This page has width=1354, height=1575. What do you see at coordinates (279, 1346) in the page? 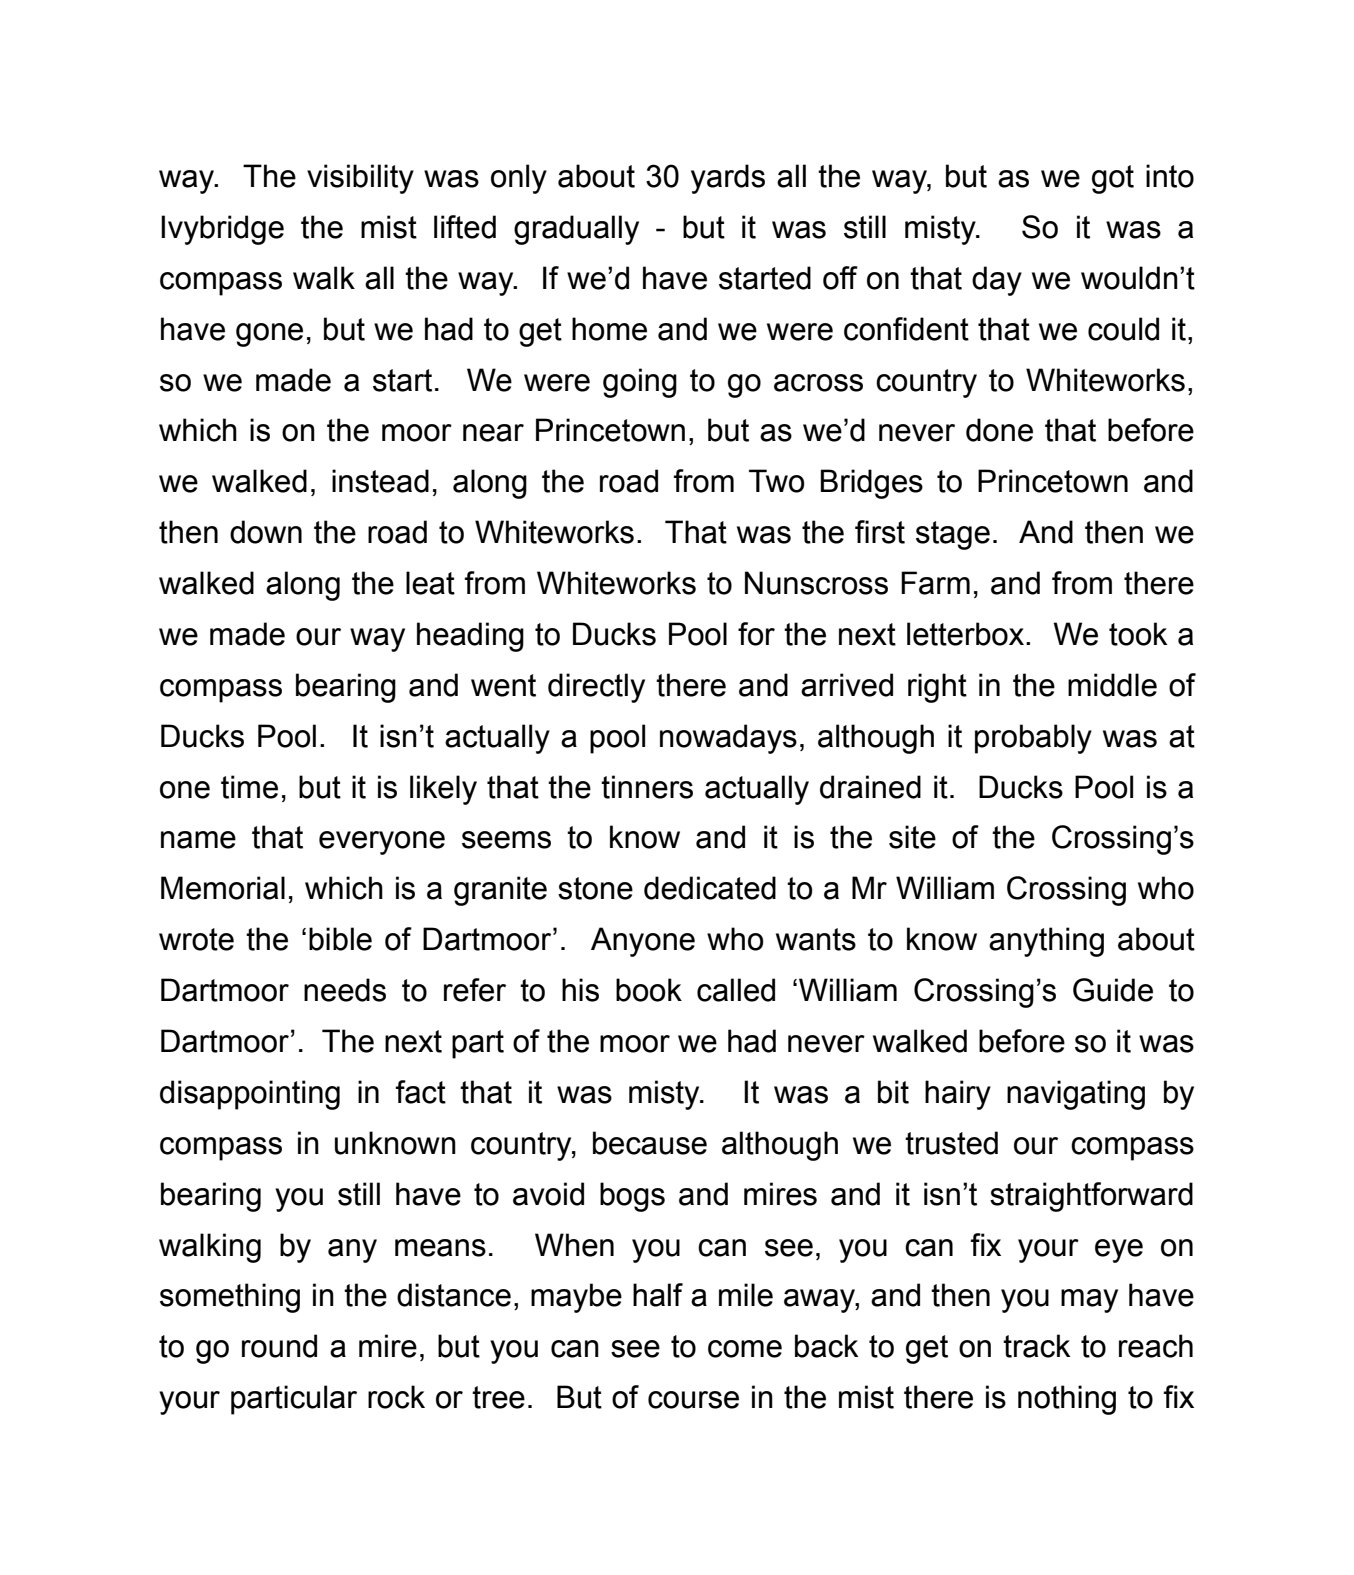
I see `round` at bounding box center [279, 1346].
